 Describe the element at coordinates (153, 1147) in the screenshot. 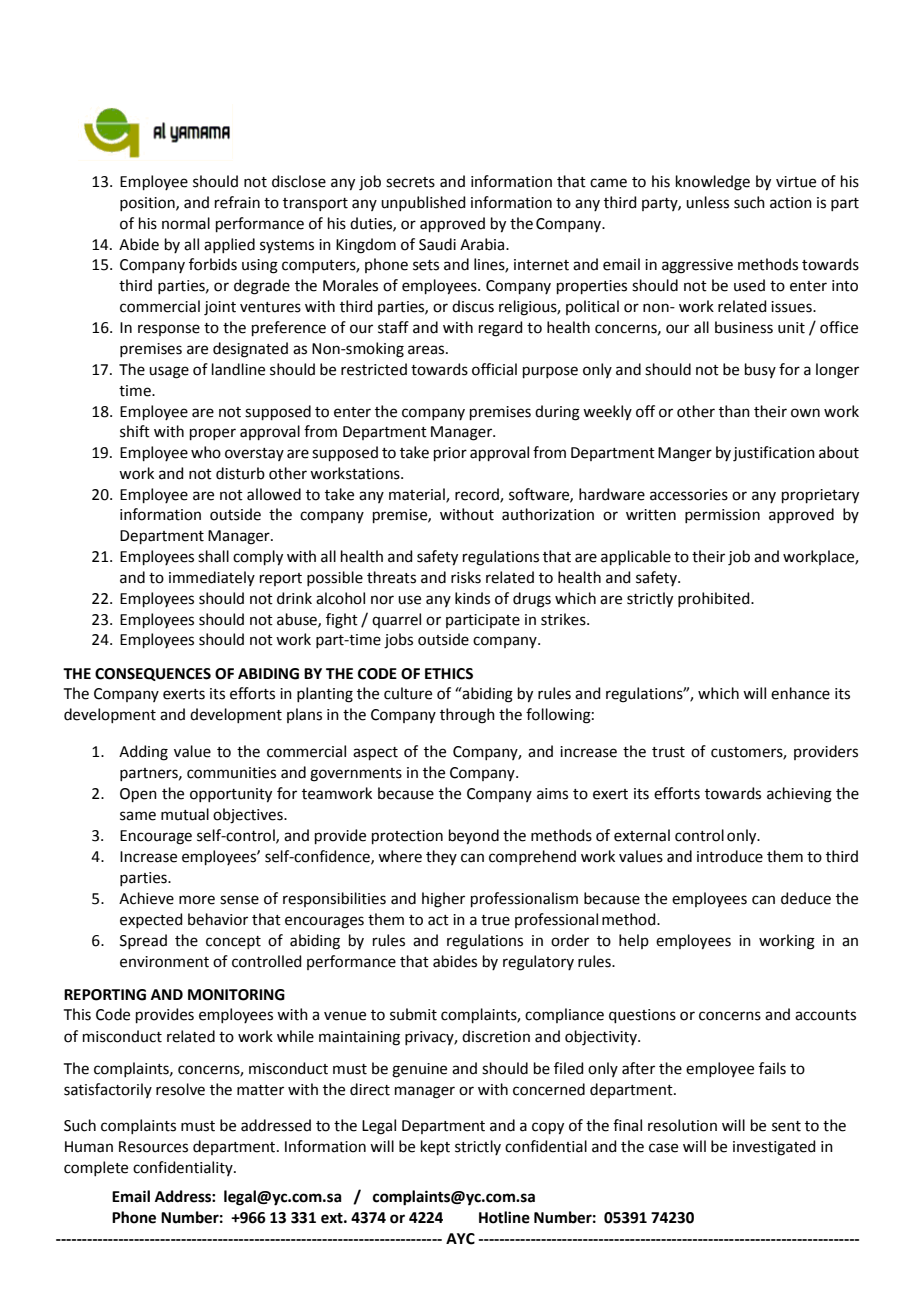

I see `Resources` at that location.
